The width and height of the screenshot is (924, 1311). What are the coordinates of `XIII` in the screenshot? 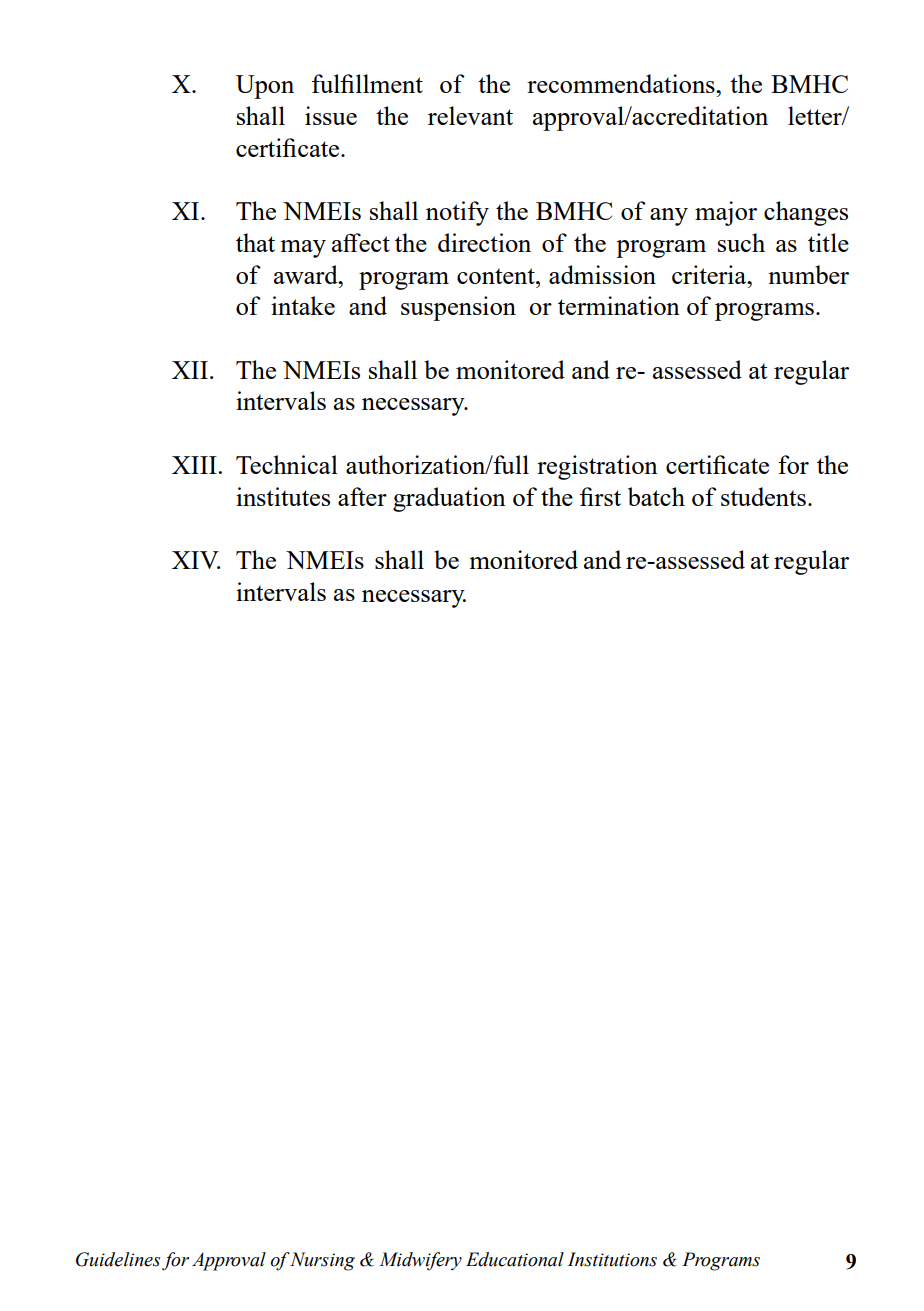 It's located at (195, 465).
